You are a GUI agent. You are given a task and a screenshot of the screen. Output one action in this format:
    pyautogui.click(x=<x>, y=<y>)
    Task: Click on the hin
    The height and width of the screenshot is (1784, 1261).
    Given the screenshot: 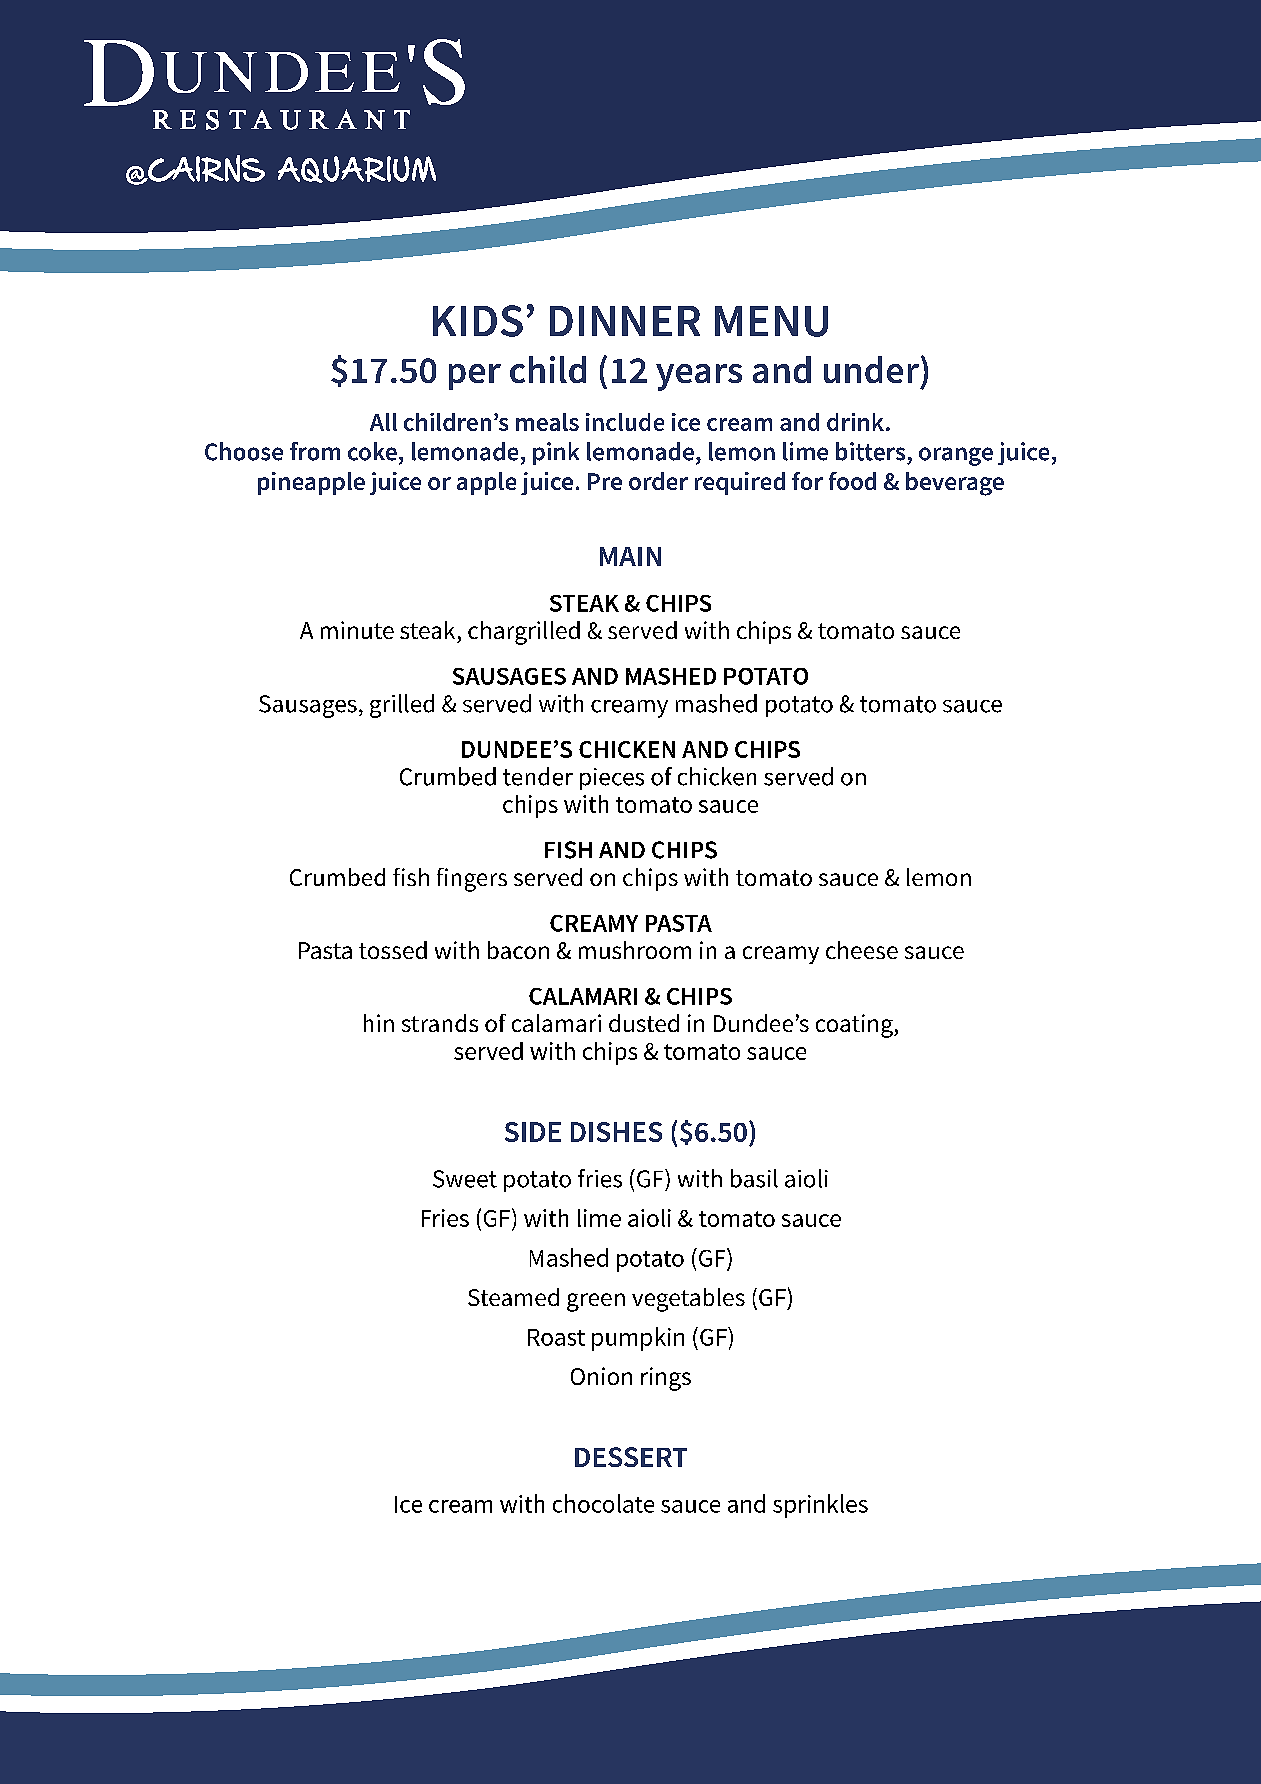 What is the action you would take?
    pyautogui.click(x=379, y=1023)
